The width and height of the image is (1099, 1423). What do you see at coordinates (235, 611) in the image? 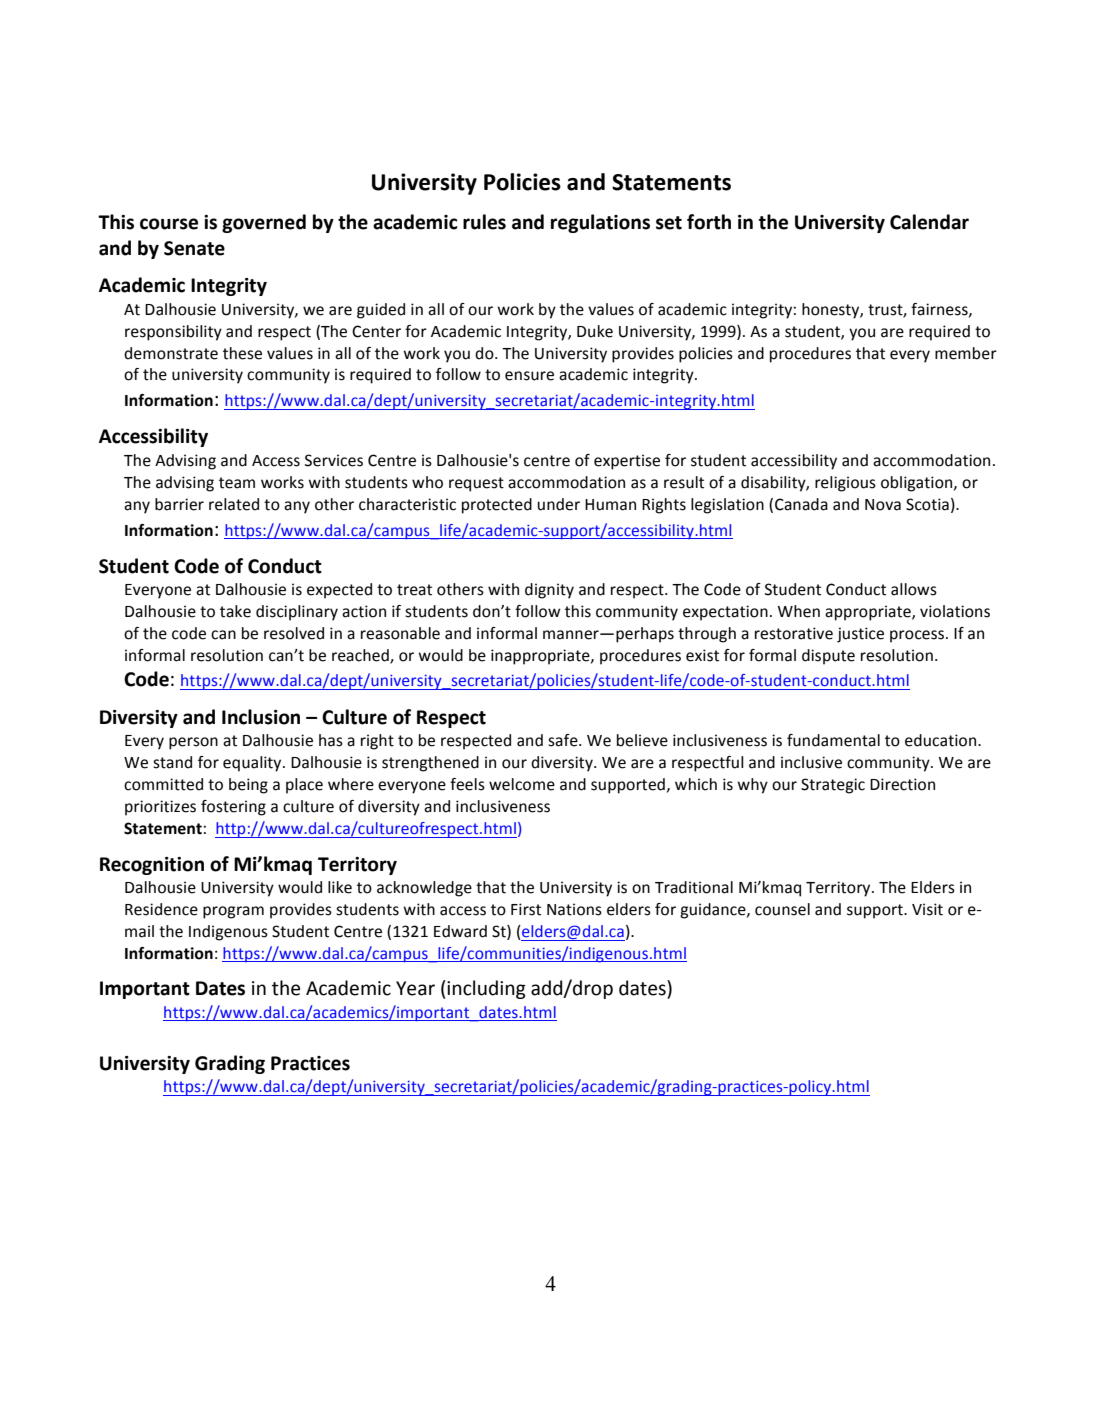
I see `take` at bounding box center [235, 611].
